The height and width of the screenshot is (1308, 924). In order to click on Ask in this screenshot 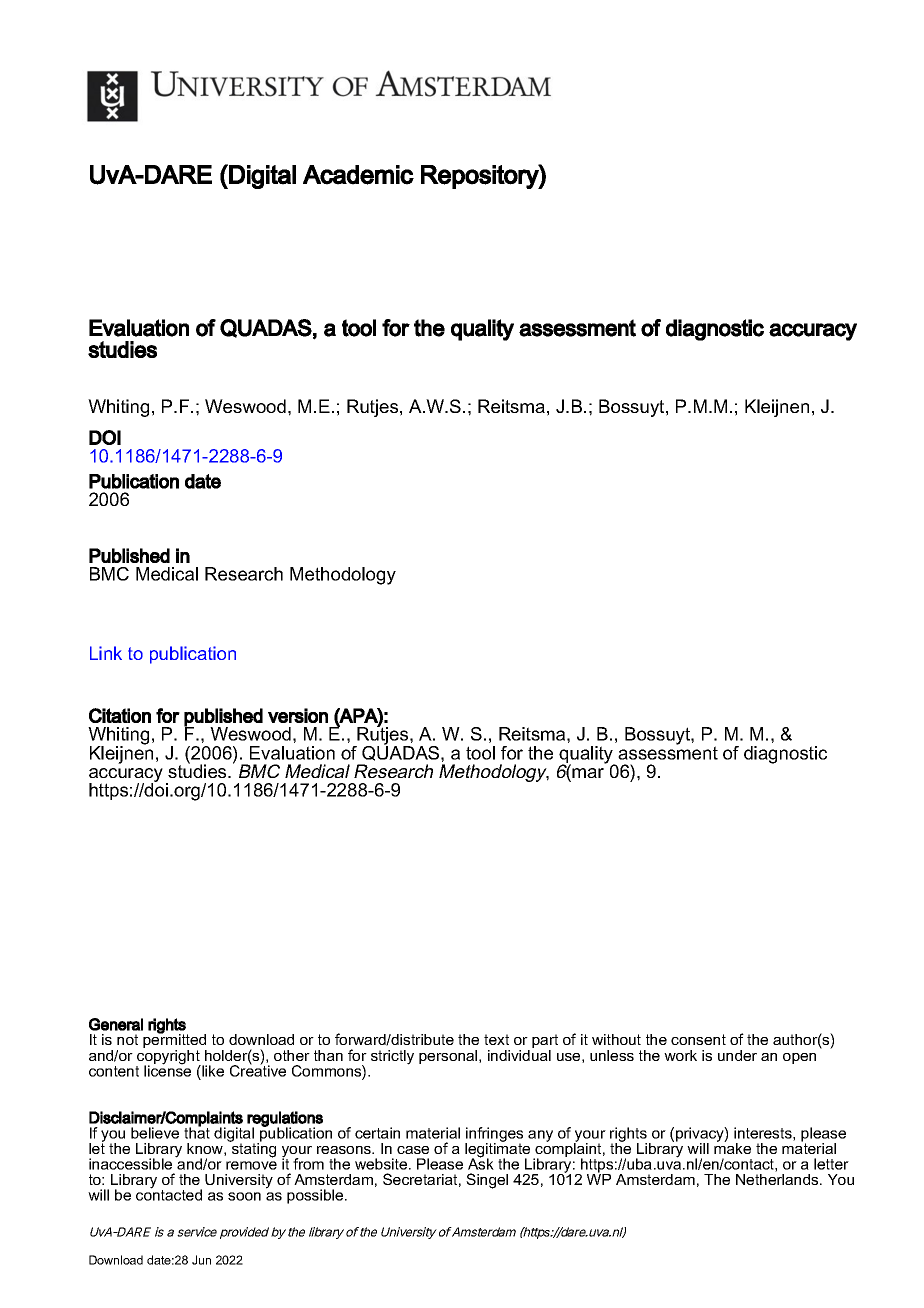, I will do `click(481, 1163)`.
